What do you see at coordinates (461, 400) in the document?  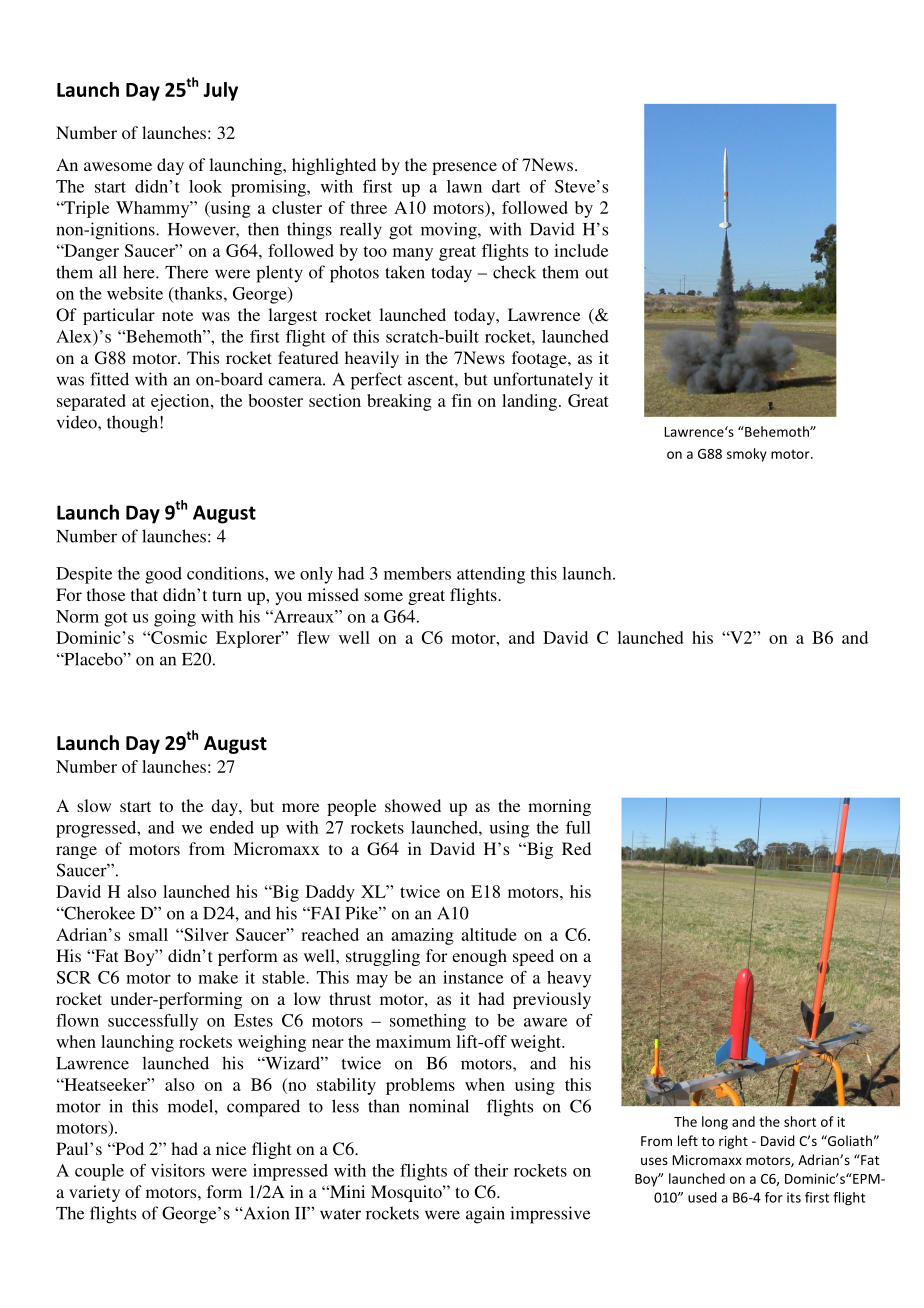 I see `fin` at bounding box center [461, 400].
